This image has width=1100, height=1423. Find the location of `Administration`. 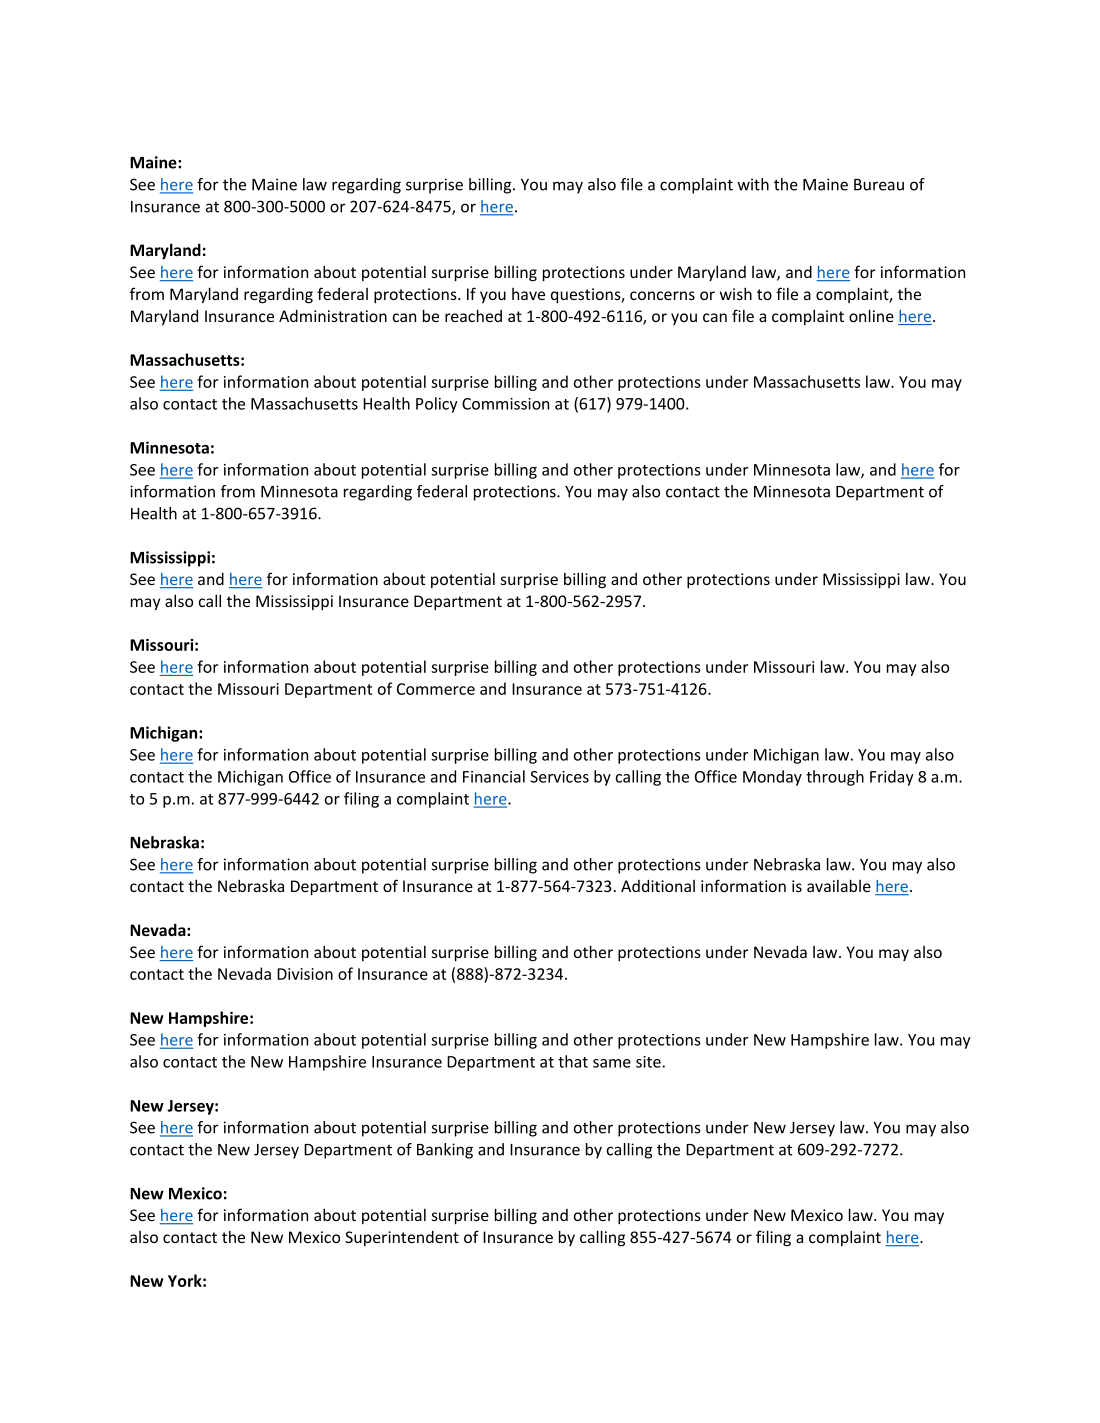

Administration is located at coordinates (333, 316).
